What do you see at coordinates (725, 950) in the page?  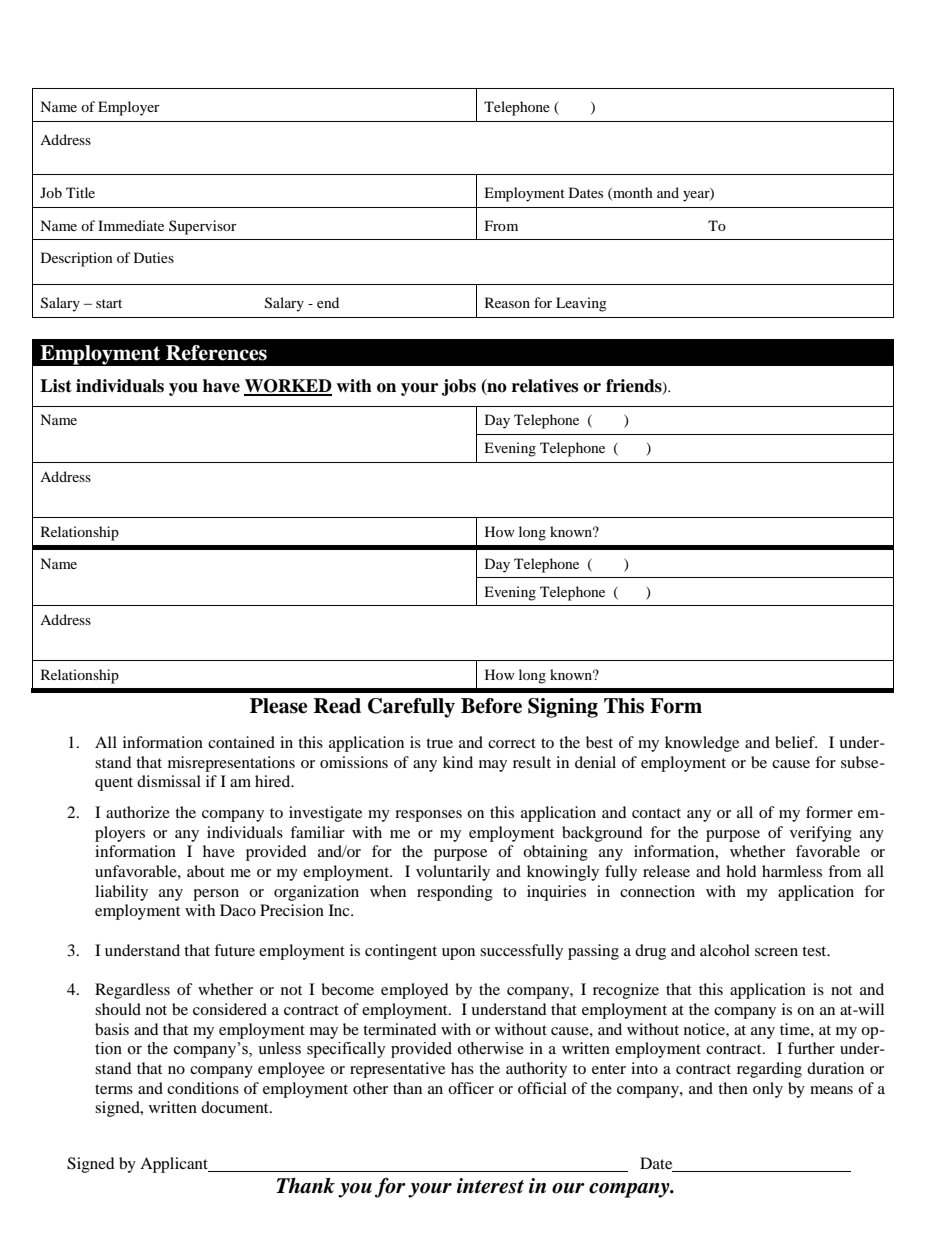 I see `alcohol` at bounding box center [725, 950].
